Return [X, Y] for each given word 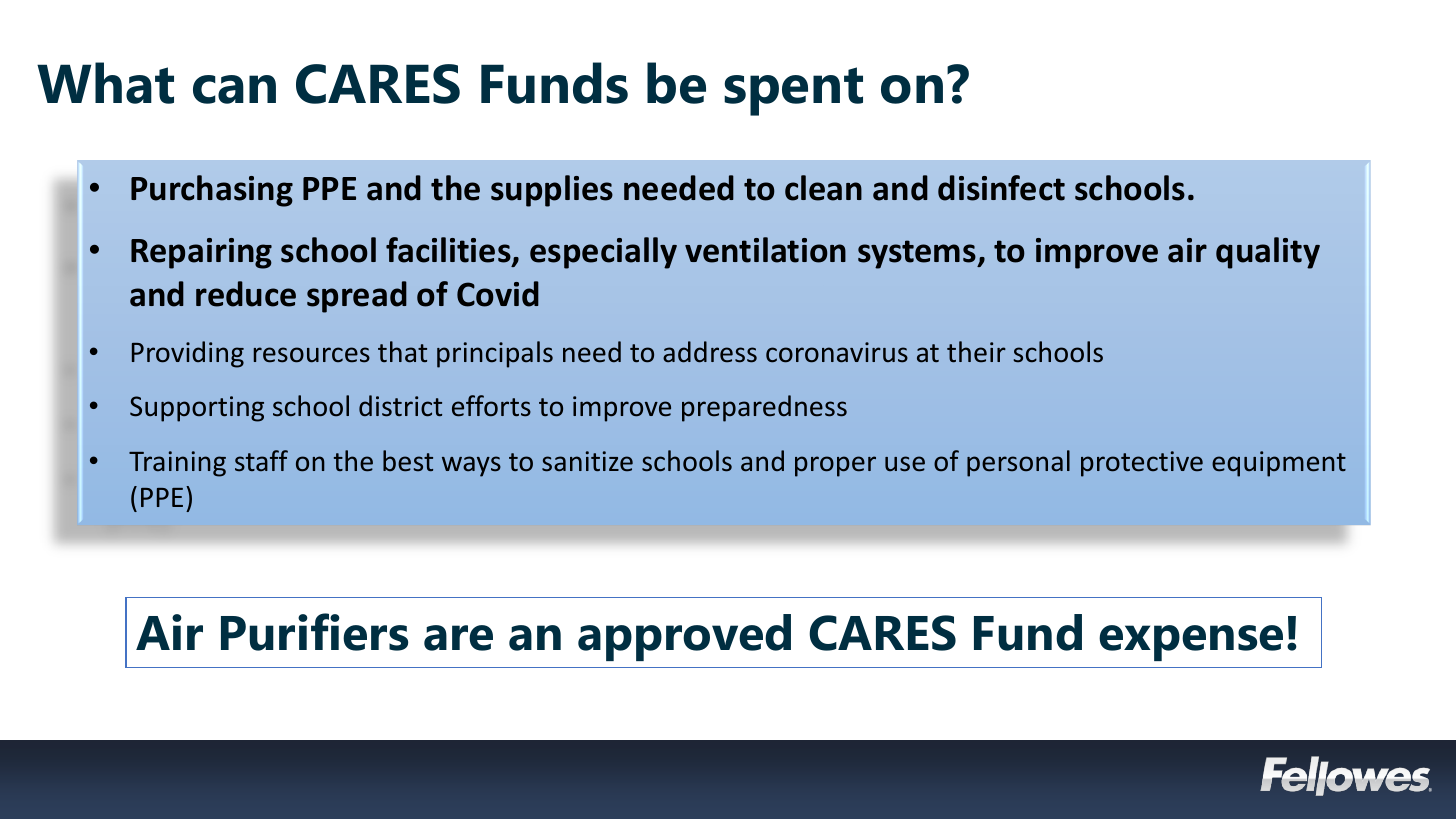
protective [1142, 464]
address [710, 352]
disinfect [1001, 188]
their [976, 352]
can [234, 89]
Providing [188, 354]
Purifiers [314, 632]
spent [793, 91]
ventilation [765, 250]
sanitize [587, 461]
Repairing [201, 253]
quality [1268, 253]
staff [261, 461]
